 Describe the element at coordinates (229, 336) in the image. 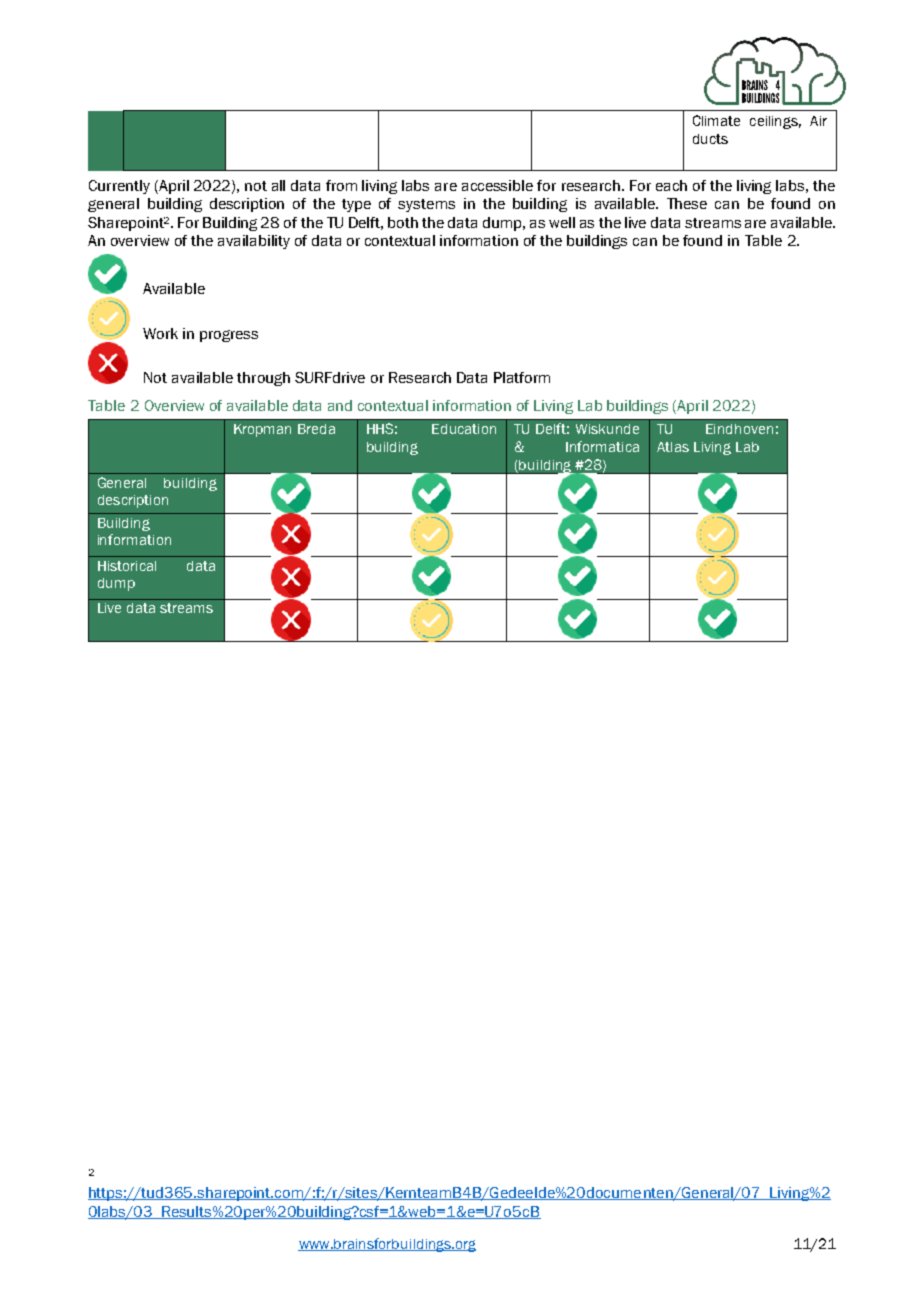

I see `progress` at that location.
